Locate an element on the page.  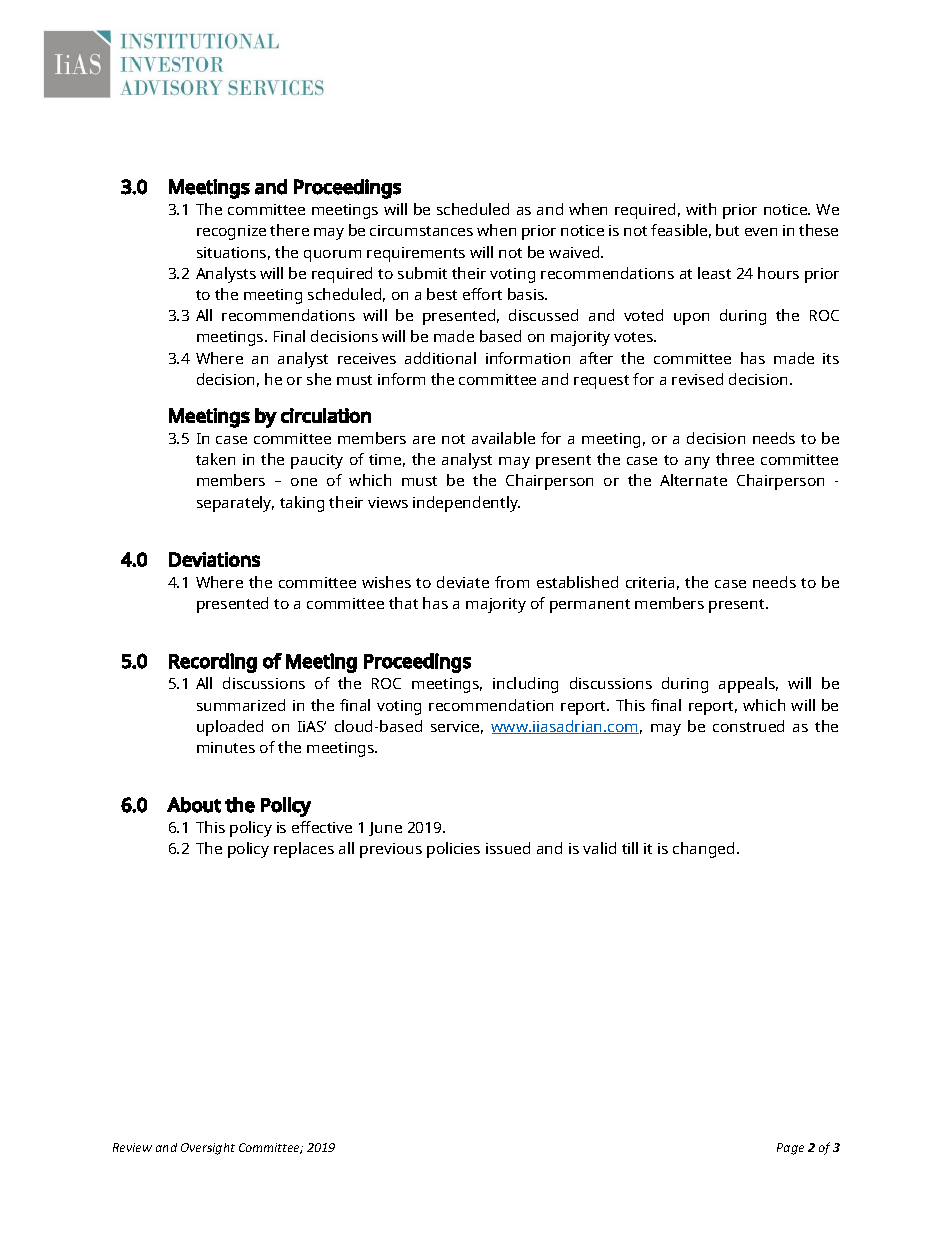
changed is located at coordinates (703, 850).
